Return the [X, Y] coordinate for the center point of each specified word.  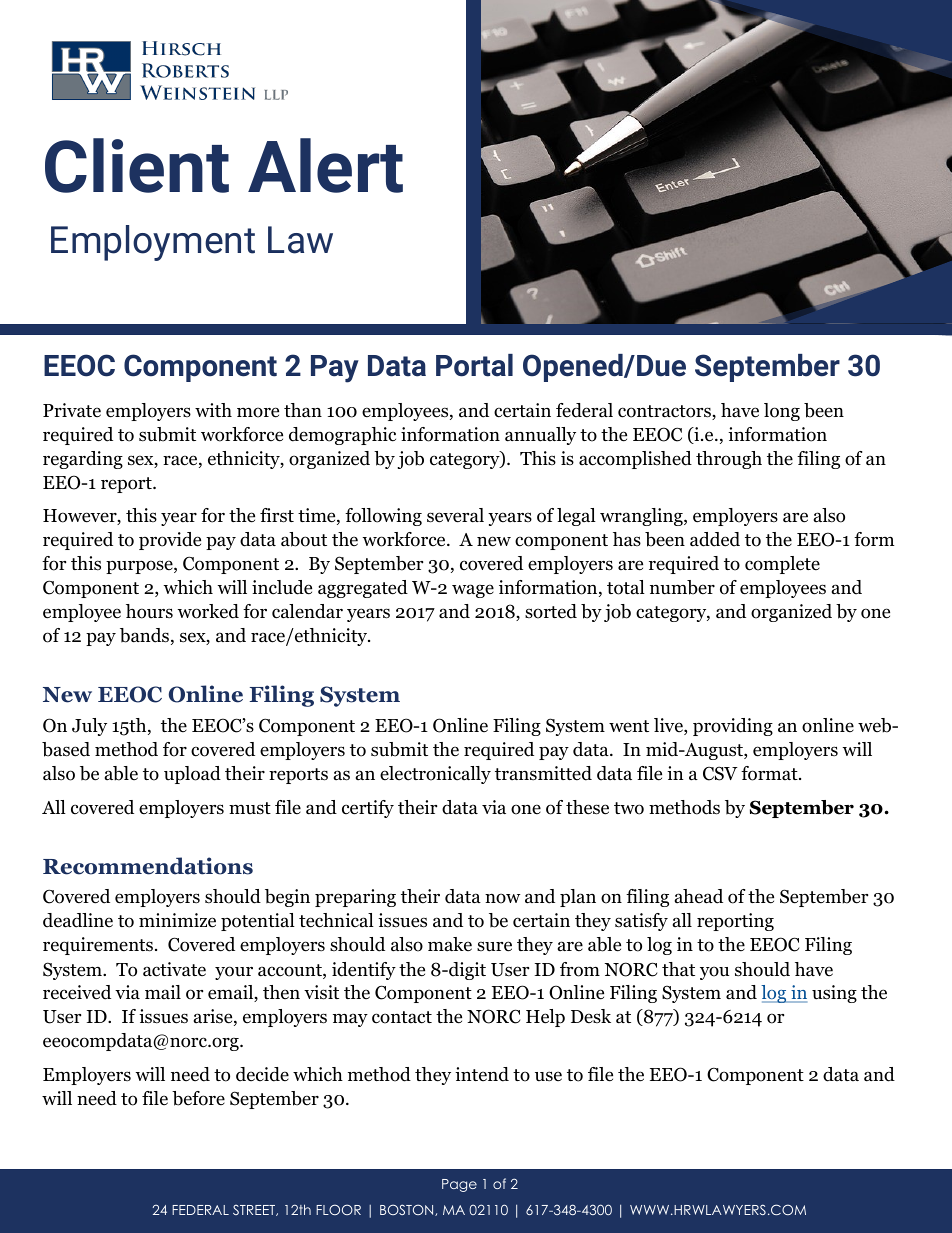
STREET [255, 1210]
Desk [591, 1016]
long [782, 412]
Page [459, 1185]
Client [137, 165]
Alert [325, 165]
